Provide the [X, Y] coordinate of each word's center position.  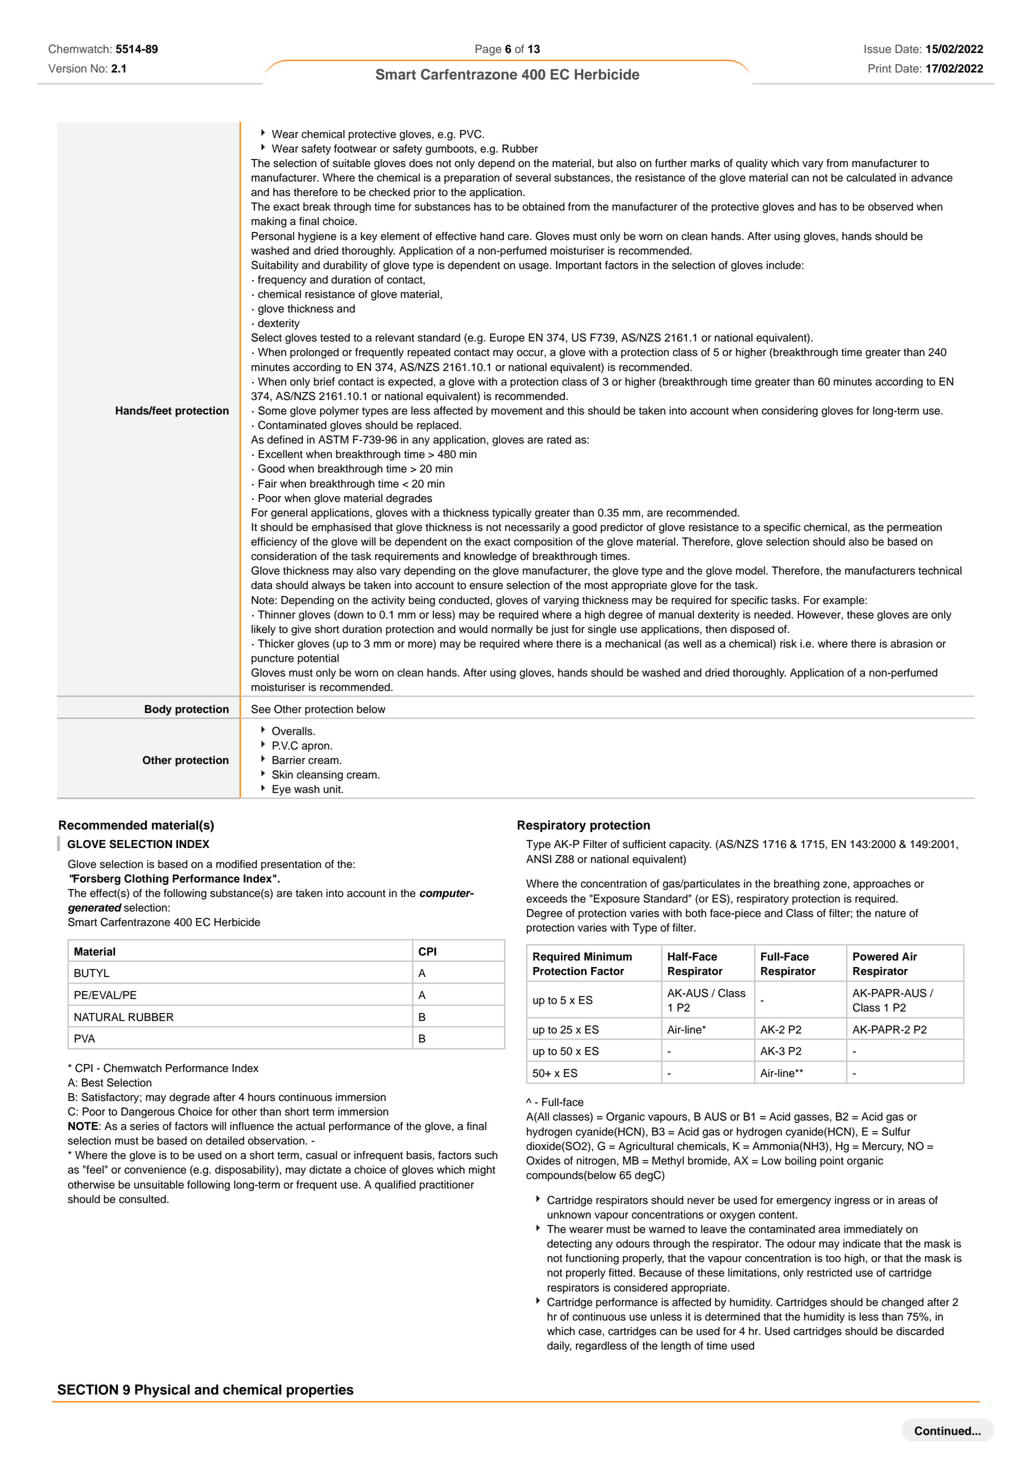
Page [488, 50]
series [144, 1126]
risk [788, 643]
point [832, 1161]
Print [879, 68]
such [486, 1155]
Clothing [146, 879]
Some [272, 410]
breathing [797, 884]
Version [67, 68]
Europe [507, 338]
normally [512, 630]
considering [790, 411]
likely [263, 630]
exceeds [546, 898]
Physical [162, 1391]
